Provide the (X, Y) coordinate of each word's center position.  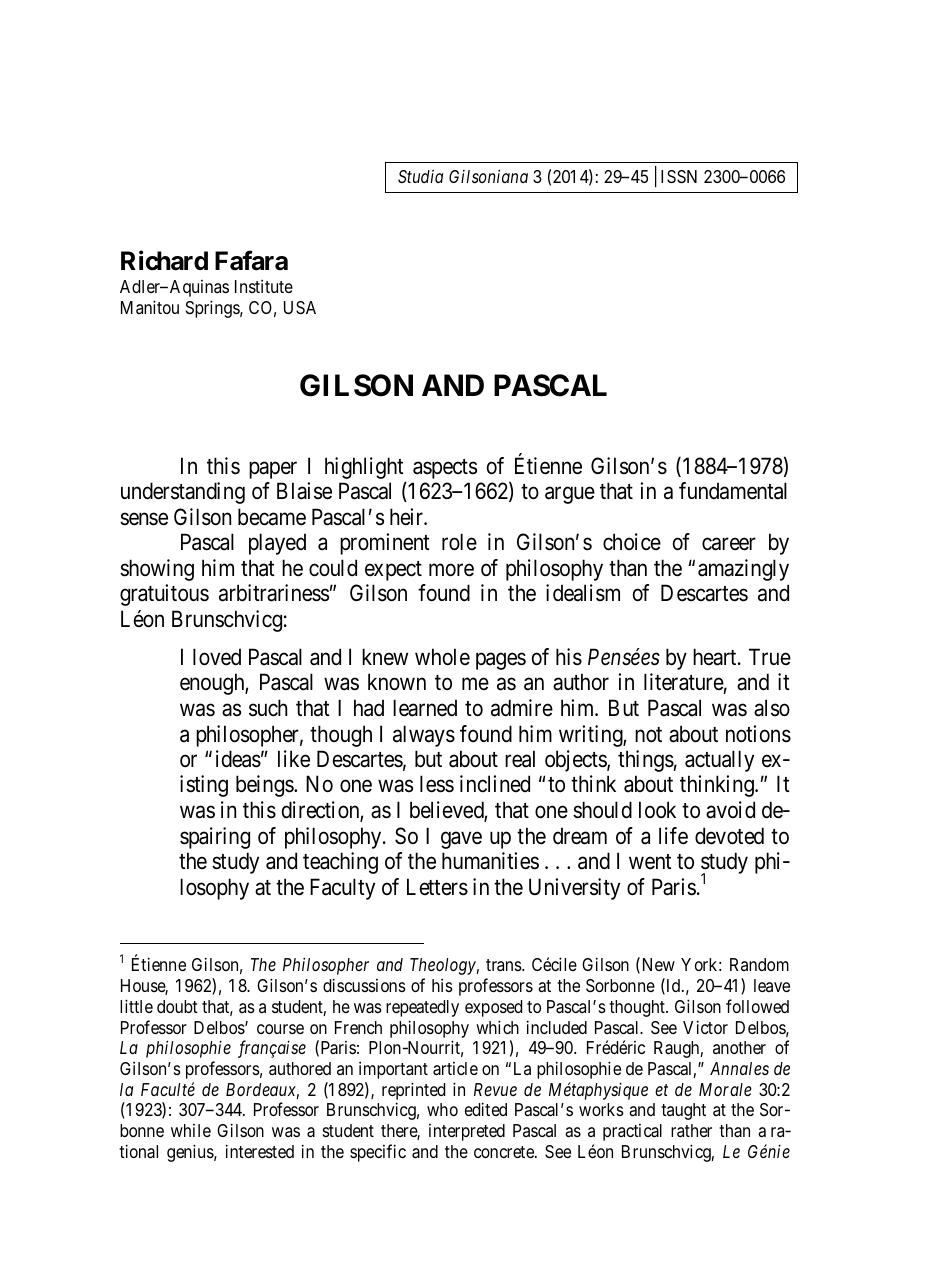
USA (300, 308)
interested (260, 1151)
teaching (340, 863)
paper (273, 470)
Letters (437, 887)
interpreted (467, 1132)
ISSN (679, 177)
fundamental (733, 491)
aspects (445, 469)
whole (442, 657)
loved (217, 657)
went (650, 862)
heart (716, 657)
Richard (164, 261)
